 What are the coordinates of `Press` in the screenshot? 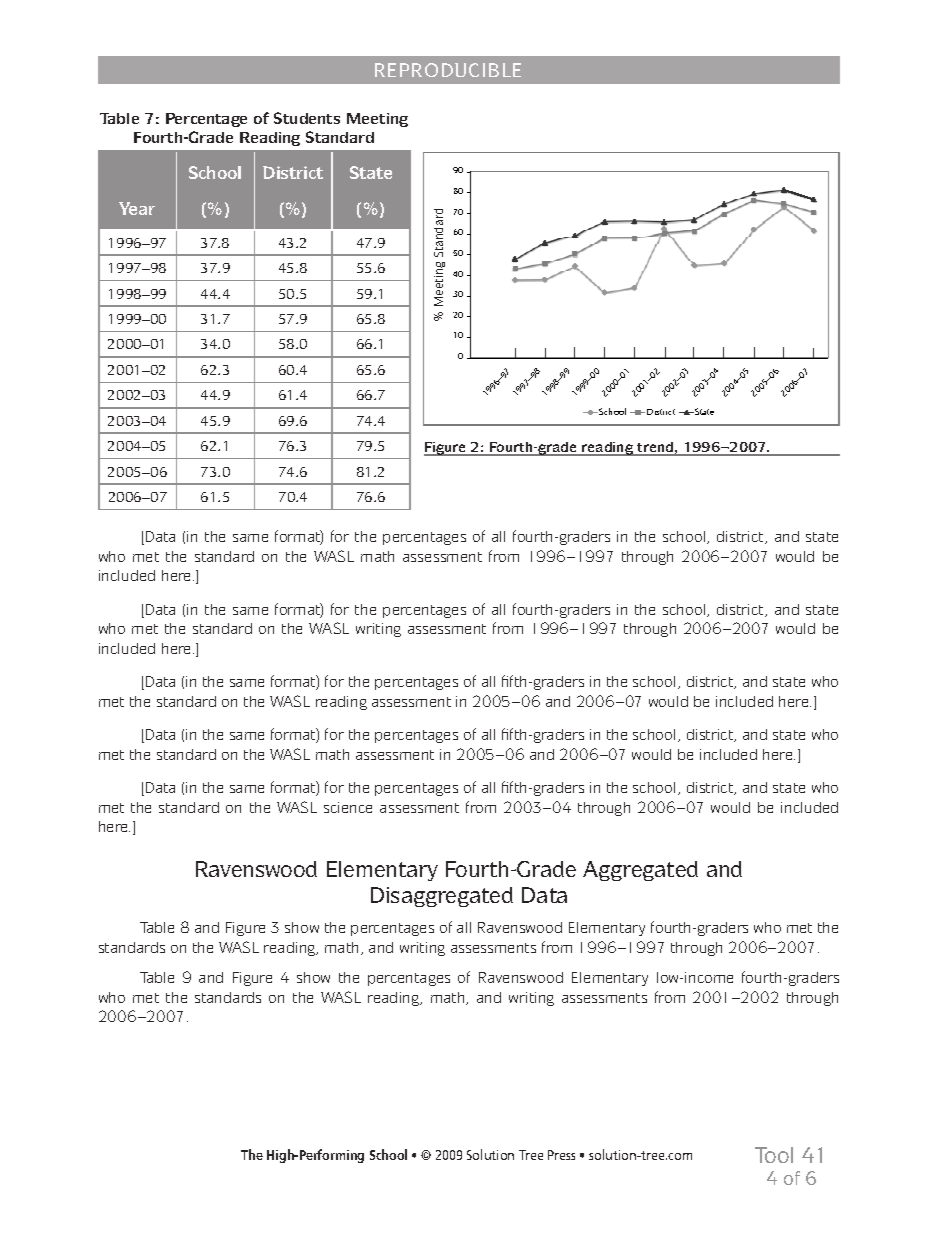 It's located at (561, 1155).
